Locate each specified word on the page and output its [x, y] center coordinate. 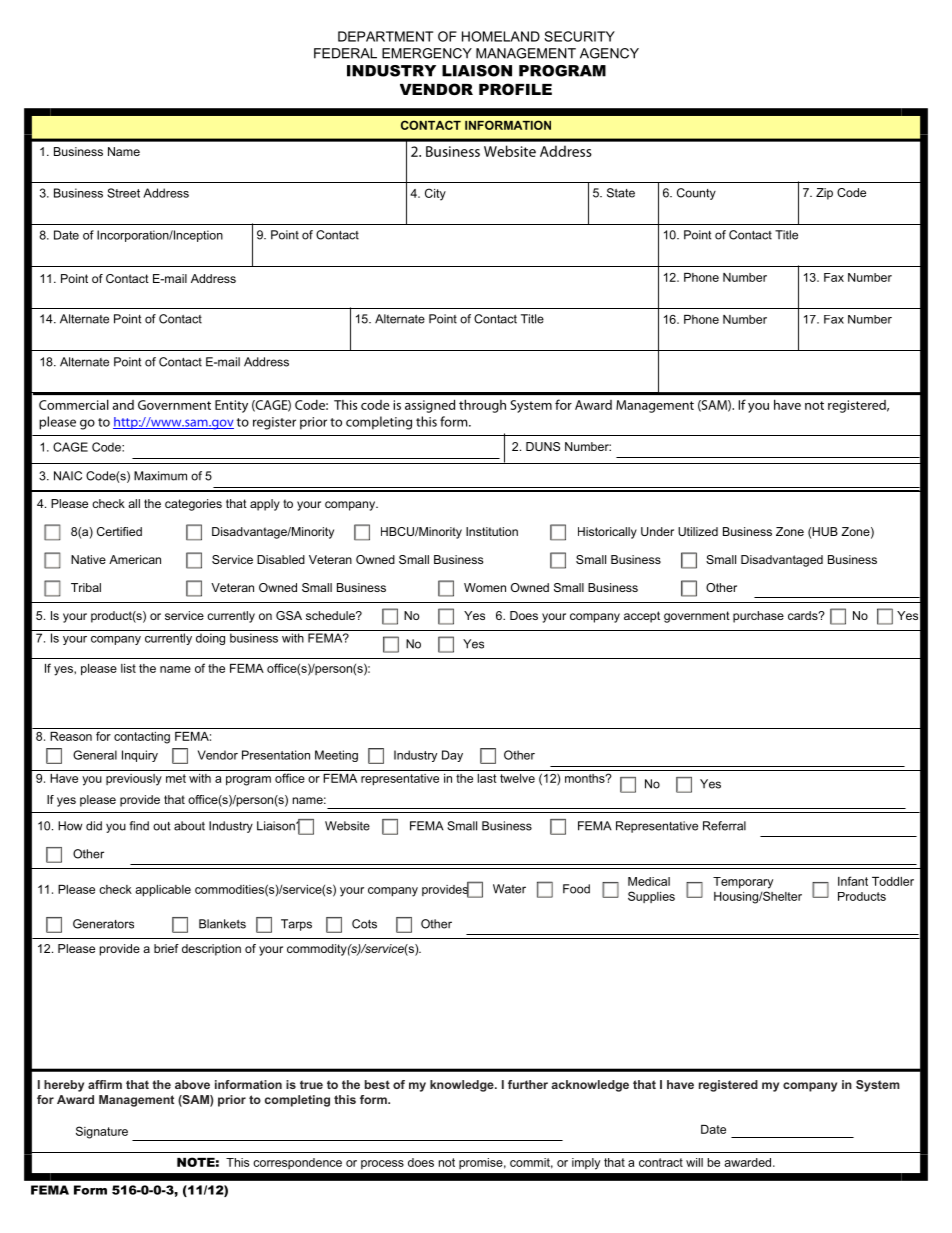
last [487, 778]
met [176, 778]
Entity [231, 406]
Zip [824, 194]
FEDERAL [345, 53]
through [482, 406]
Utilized [698, 531]
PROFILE [515, 89]
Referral [724, 826]
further [528, 1084]
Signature [102, 1132]
